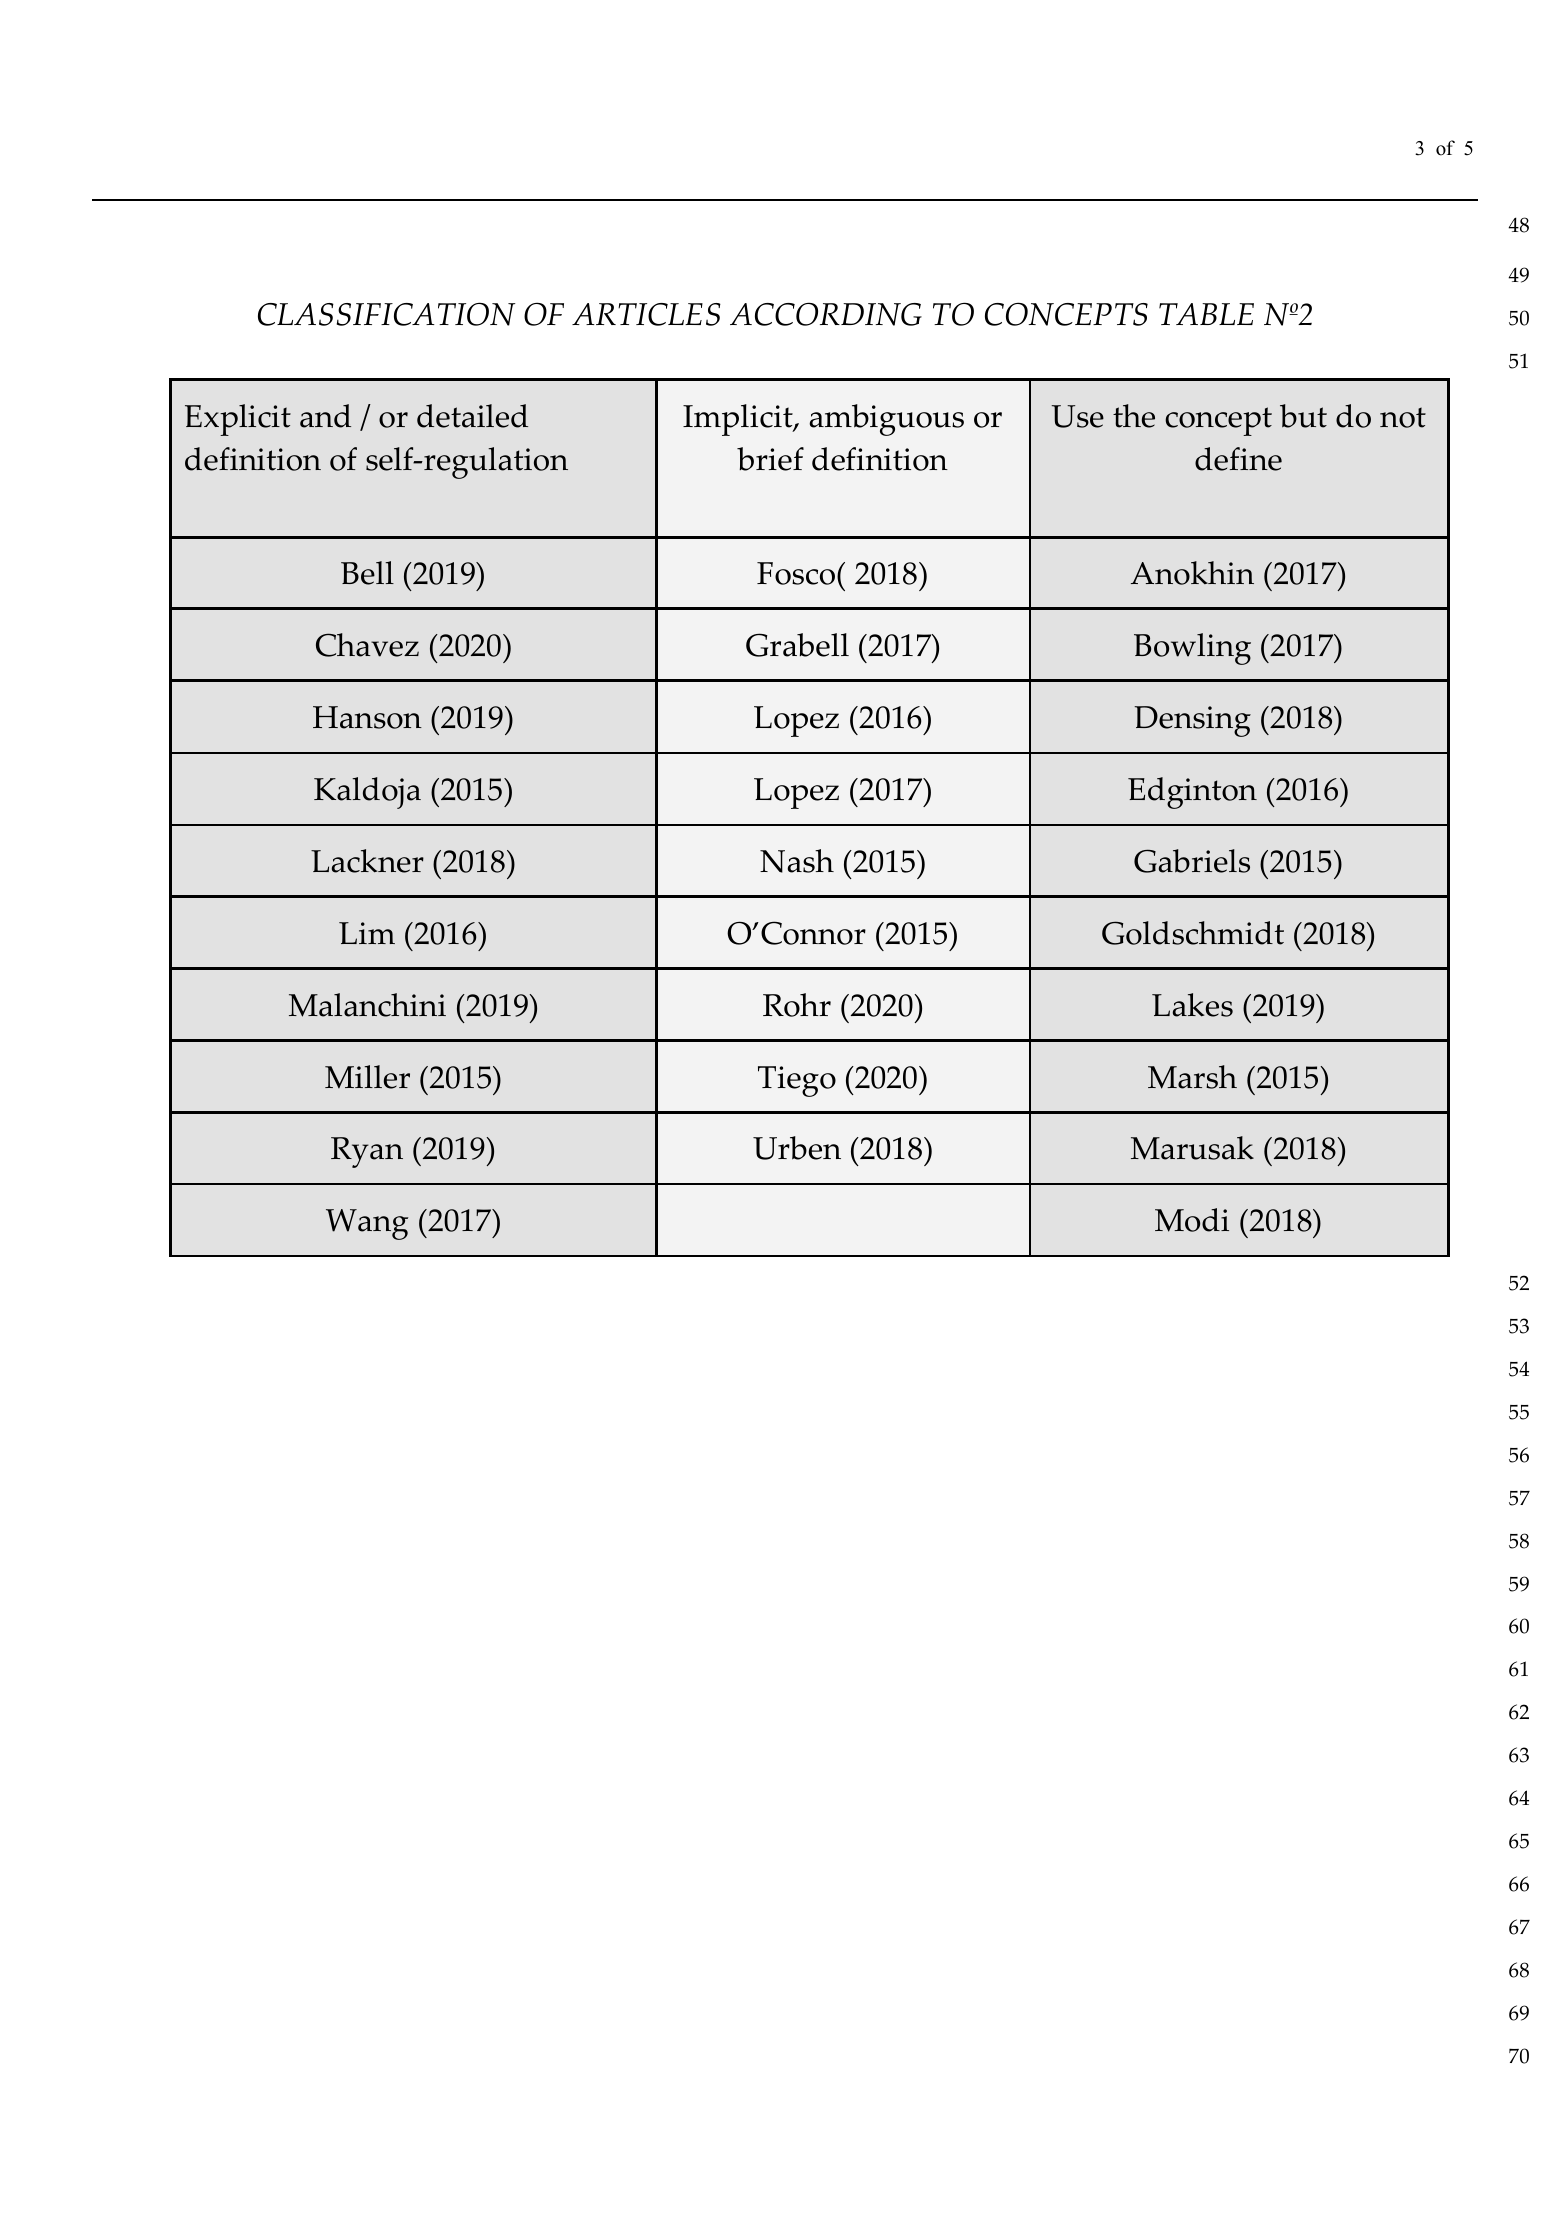  Describe the element at coordinates (1192, 793) in the page. I see `Edginton` at that location.
